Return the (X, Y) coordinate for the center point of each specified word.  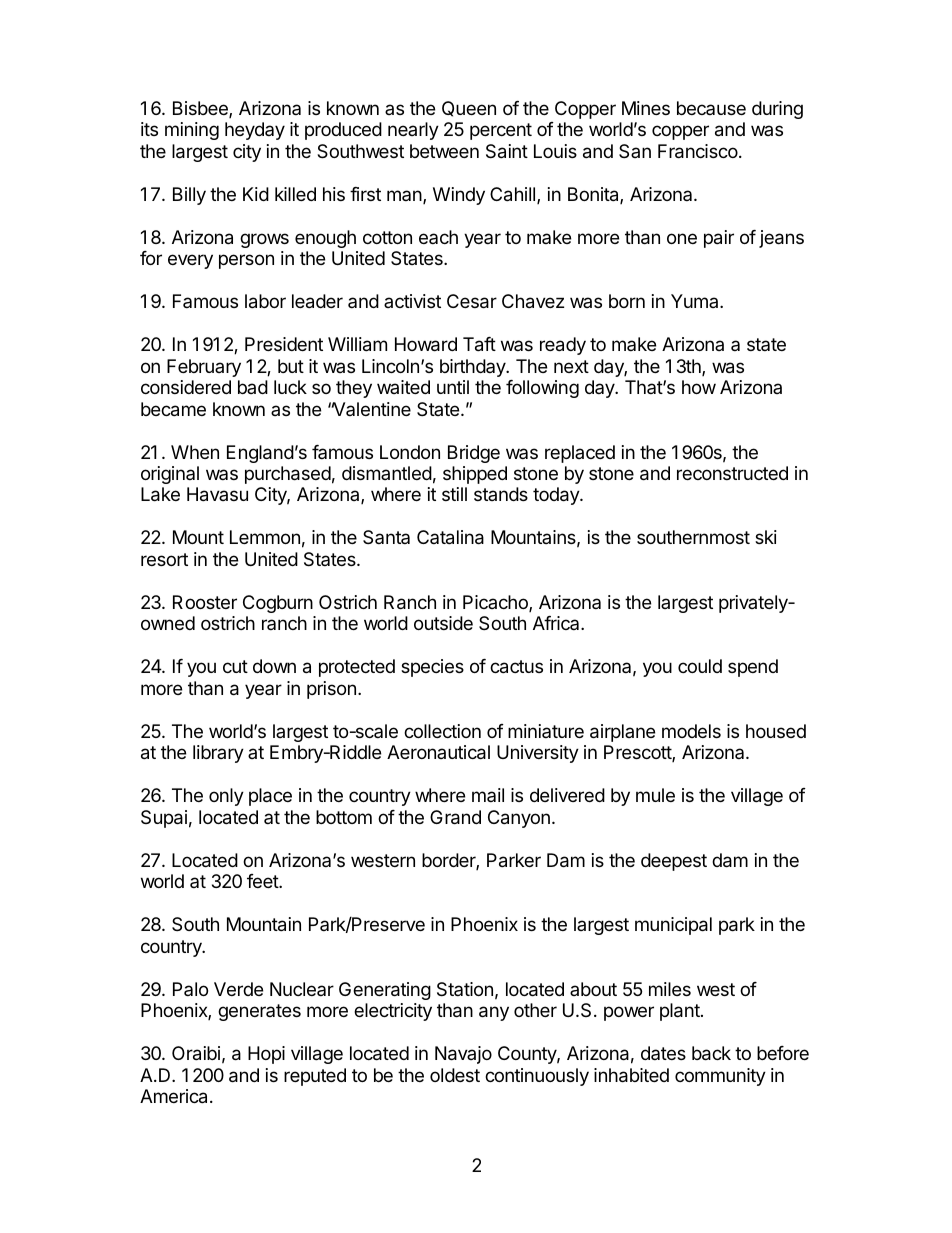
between (444, 151)
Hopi (266, 1055)
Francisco (698, 151)
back (711, 1053)
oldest (455, 1075)
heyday (255, 131)
